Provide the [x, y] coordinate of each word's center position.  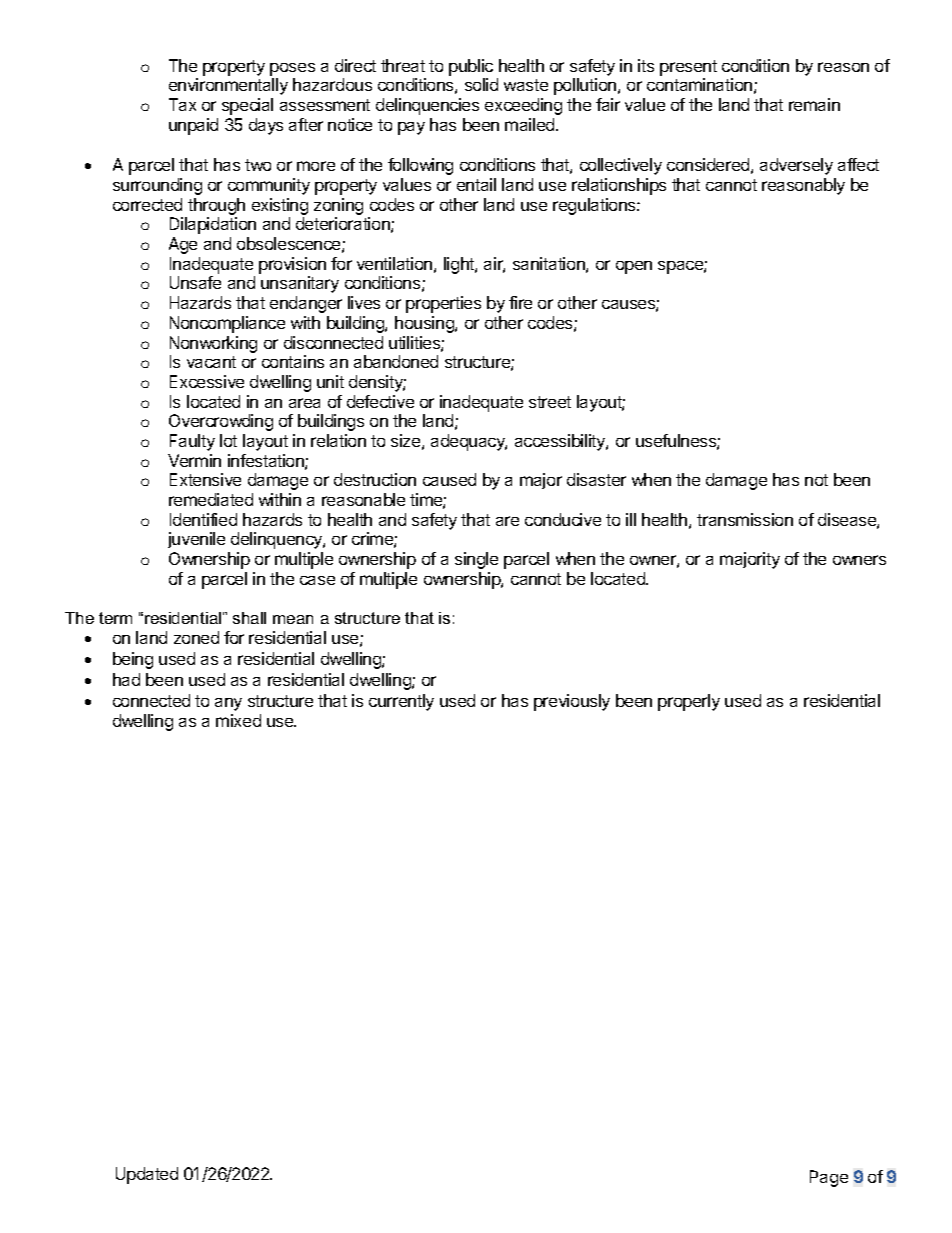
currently [401, 702]
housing [425, 324]
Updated [147, 1175]
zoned [196, 637]
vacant [211, 362]
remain [814, 104]
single [476, 560]
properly [689, 702]
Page [829, 1178]
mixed [238, 720]
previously [572, 702]
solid [481, 84]
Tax [182, 104]
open [634, 267]
